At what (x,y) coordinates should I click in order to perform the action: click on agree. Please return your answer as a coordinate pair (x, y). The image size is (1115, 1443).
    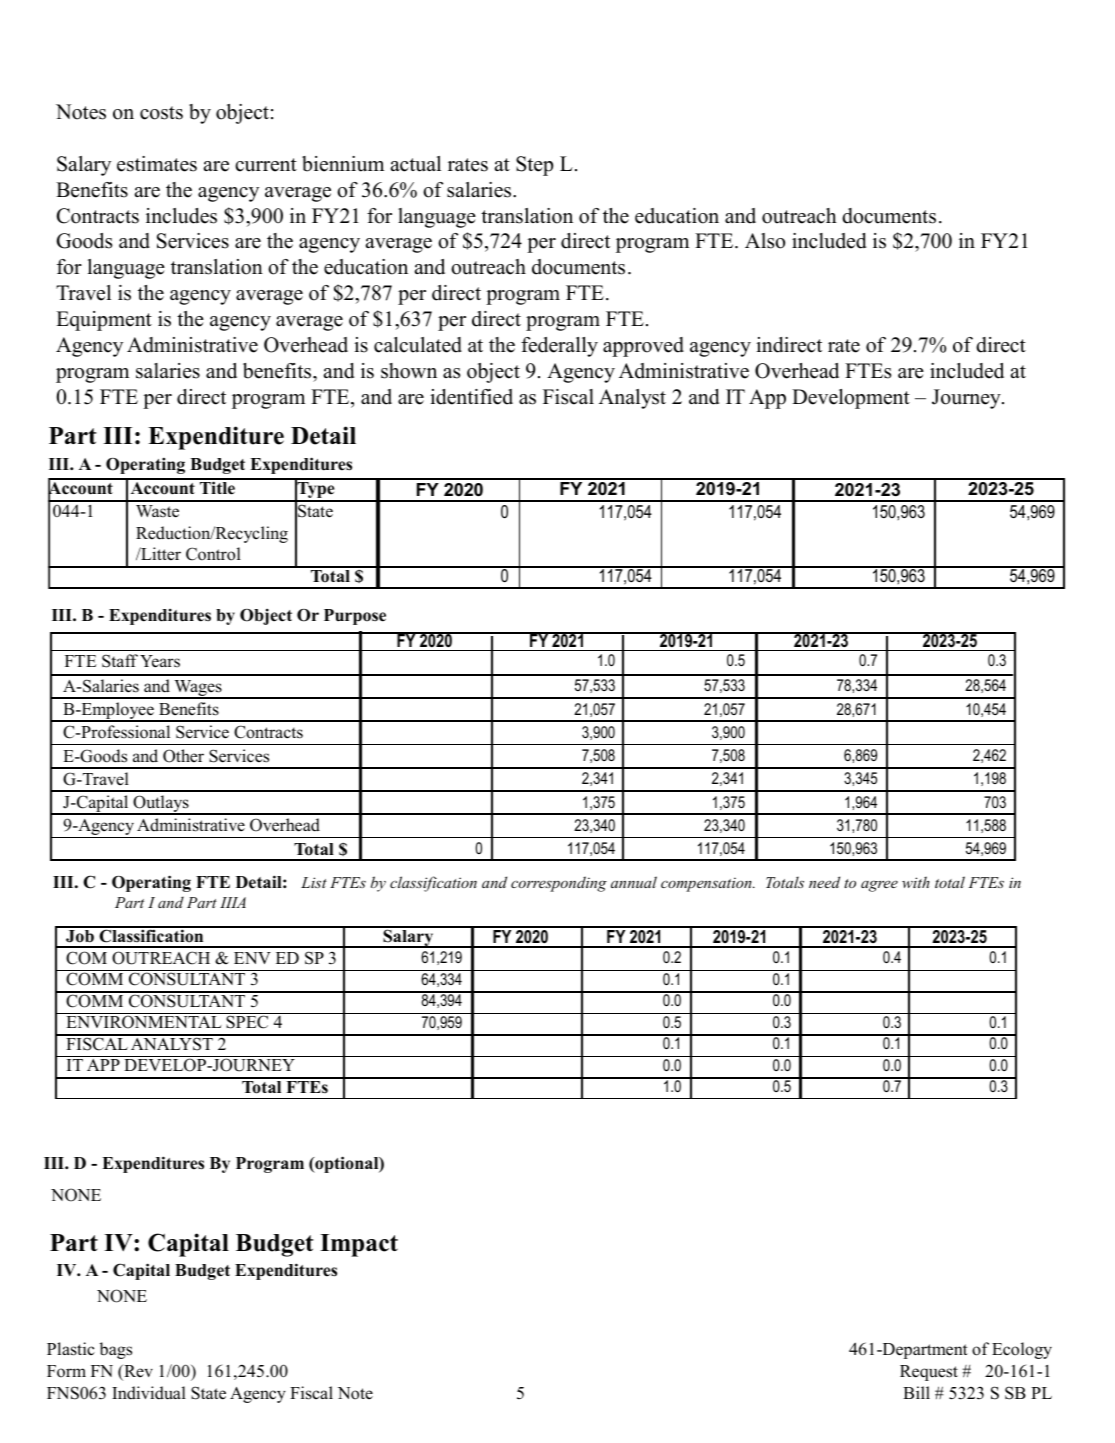
    Looking at the image, I should click on (879, 886).
